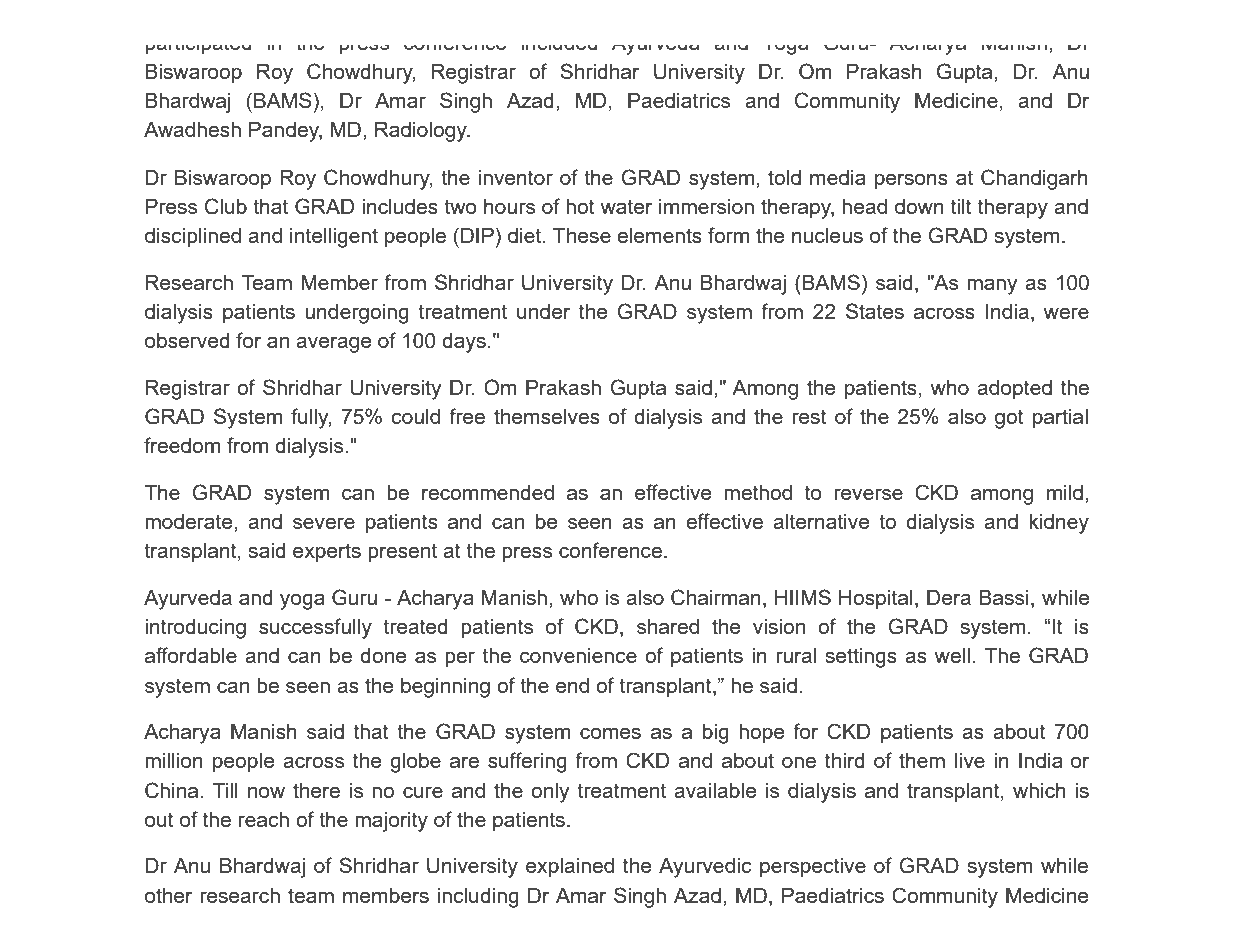 This document has height=952, width=1233. I want to click on average, so click(333, 345).
